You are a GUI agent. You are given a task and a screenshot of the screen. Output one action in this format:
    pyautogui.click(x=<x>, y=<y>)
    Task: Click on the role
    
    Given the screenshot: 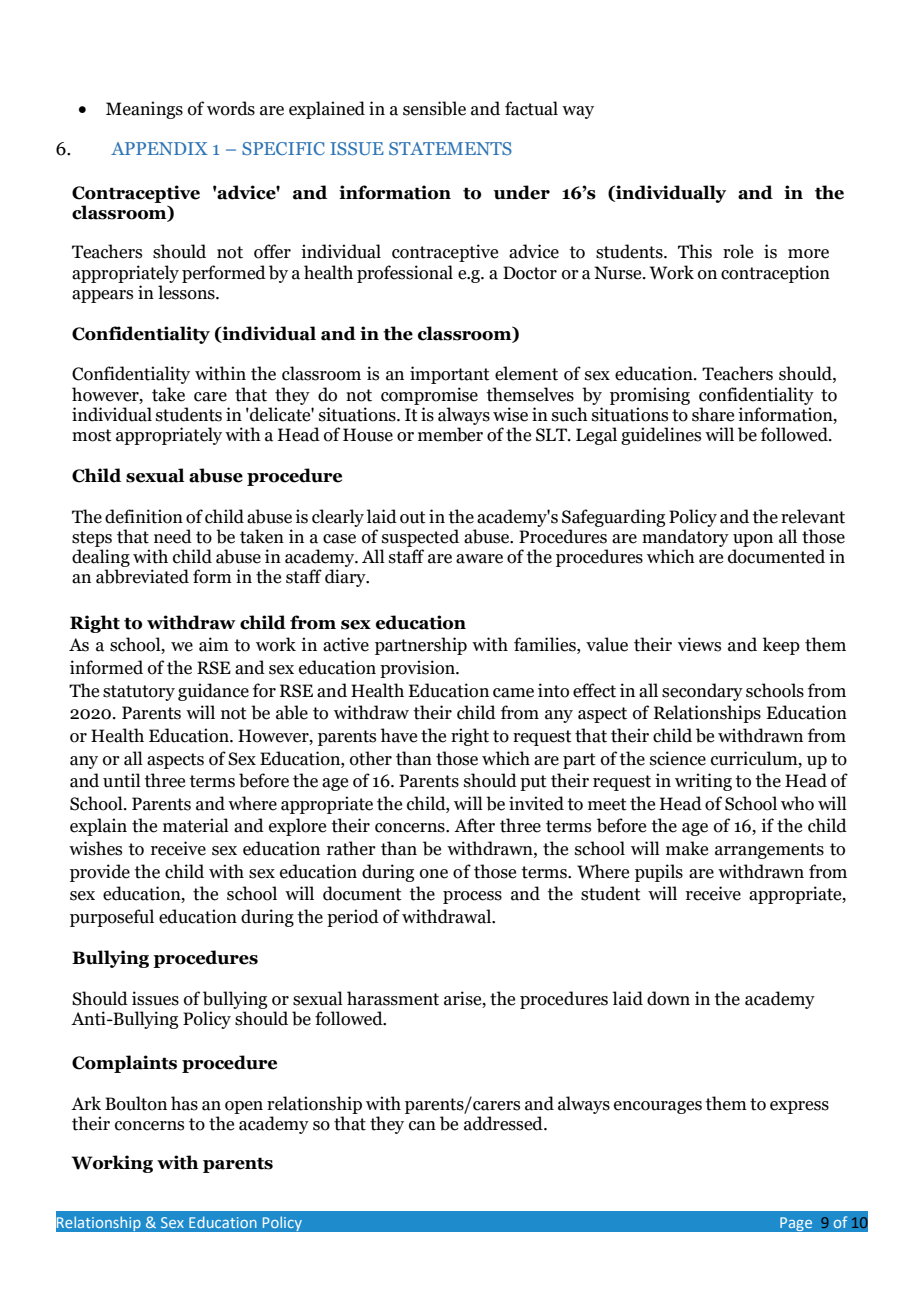 What is the action you would take?
    pyautogui.click(x=738, y=251)
